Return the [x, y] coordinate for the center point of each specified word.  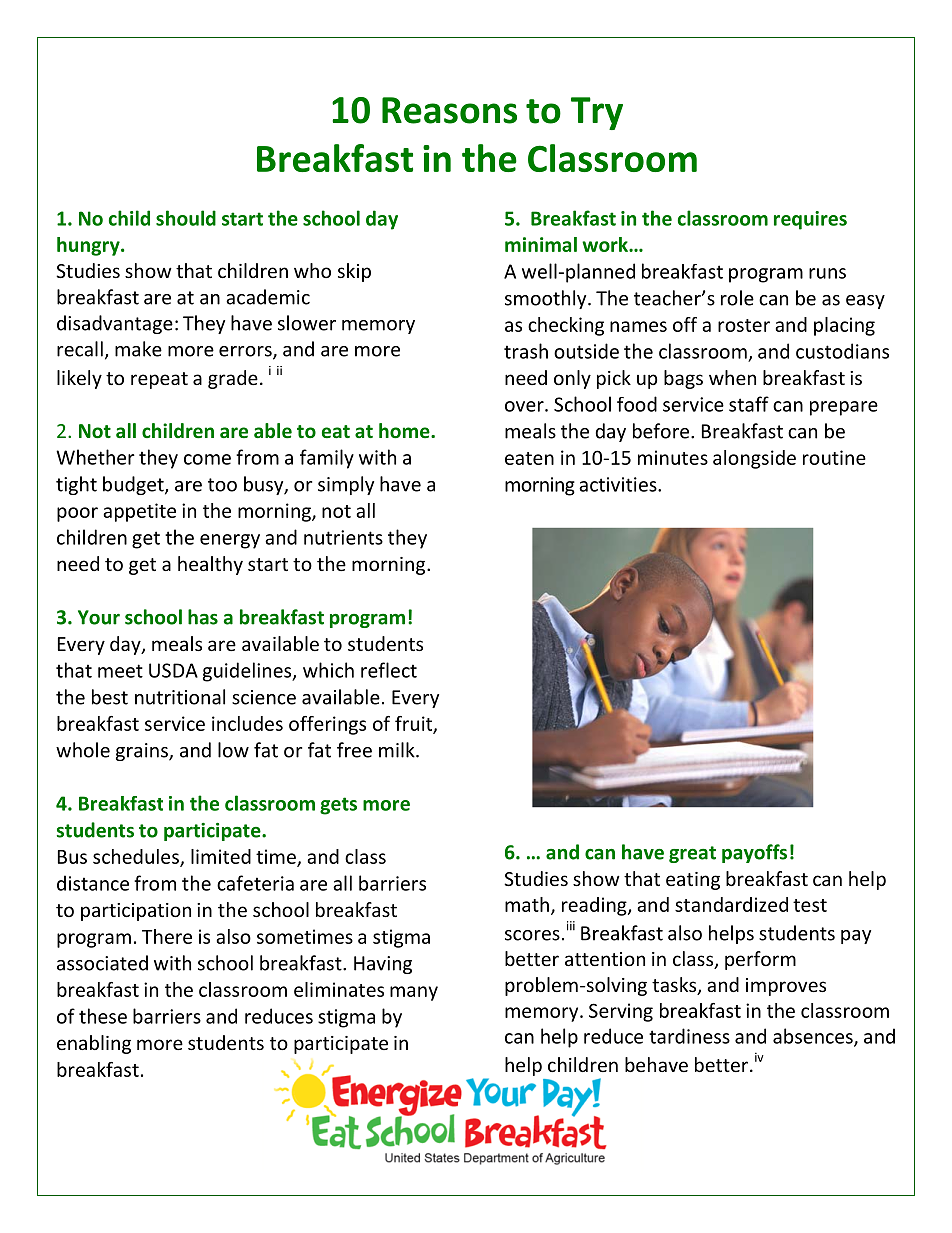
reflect [389, 670]
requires [810, 220]
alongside [754, 459]
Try [597, 113]
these [103, 1016]
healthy [210, 565]
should [186, 218]
